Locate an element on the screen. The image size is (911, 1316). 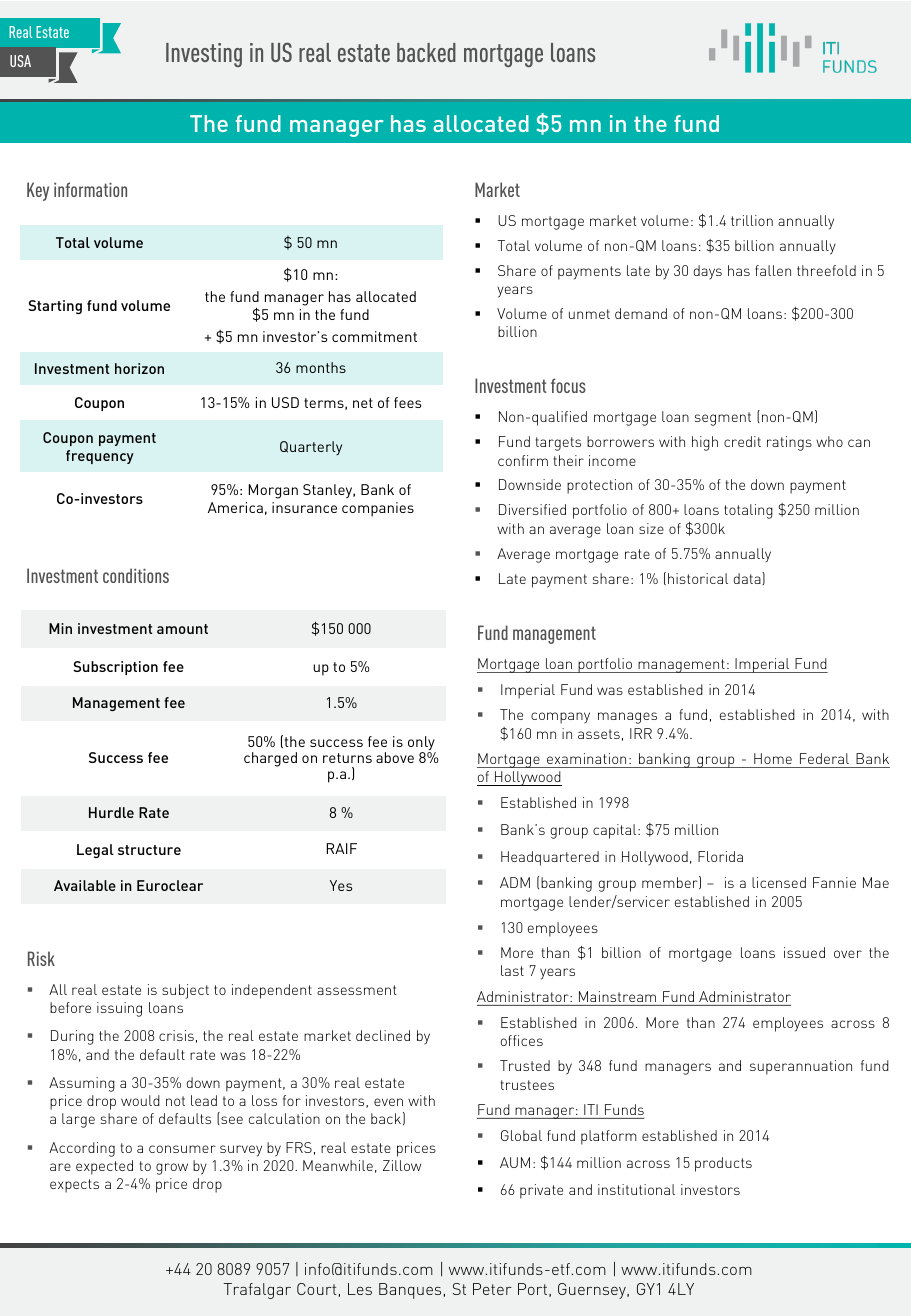
ratings is located at coordinates (789, 443).
